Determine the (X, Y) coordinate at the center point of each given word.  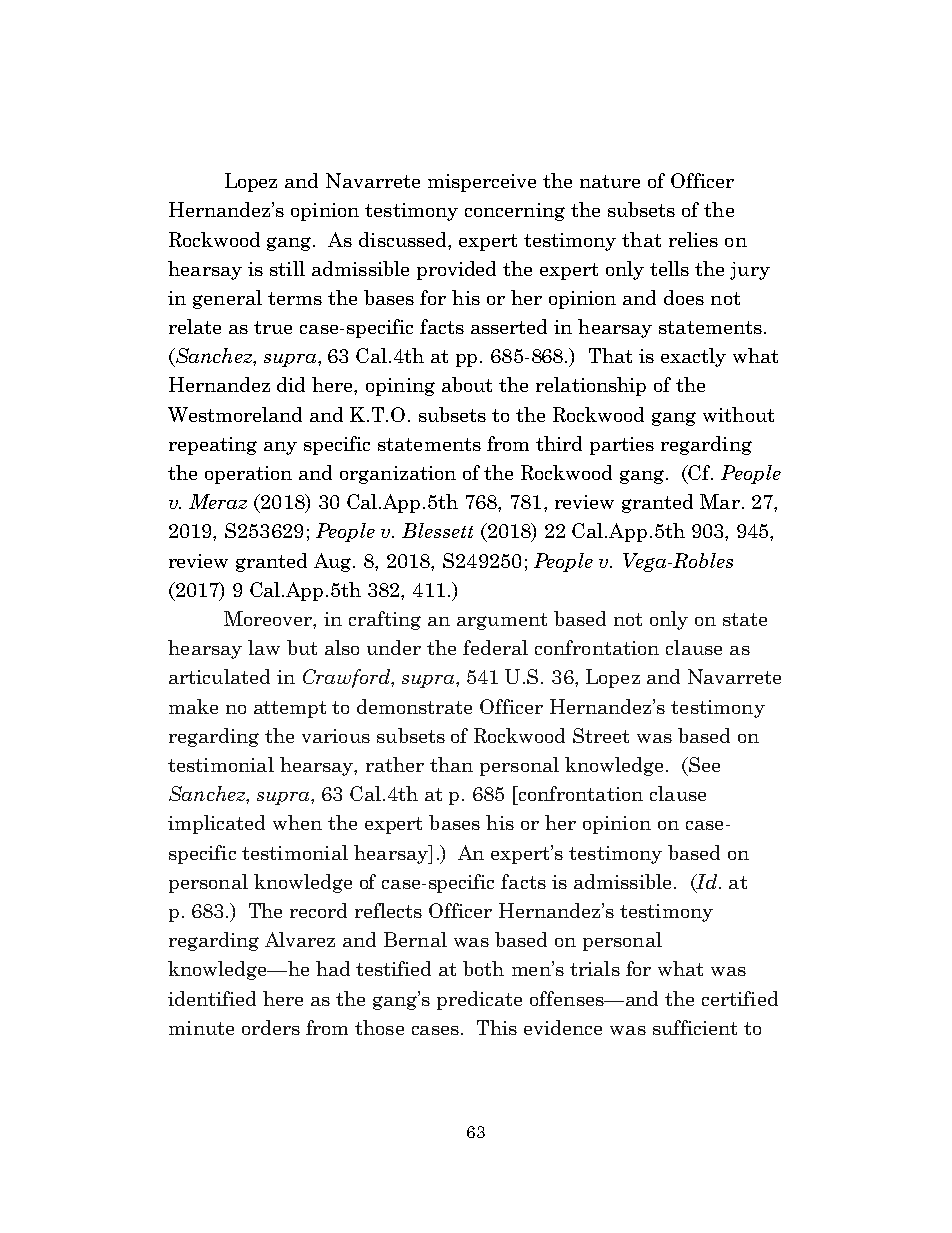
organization (398, 475)
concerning (515, 212)
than (451, 764)
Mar (720, 501)
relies (693, 239)
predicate (479, 1000)
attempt (290, 709)
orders (271, 1027)
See (703, 764)
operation (248, 475)
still (287, 268)
